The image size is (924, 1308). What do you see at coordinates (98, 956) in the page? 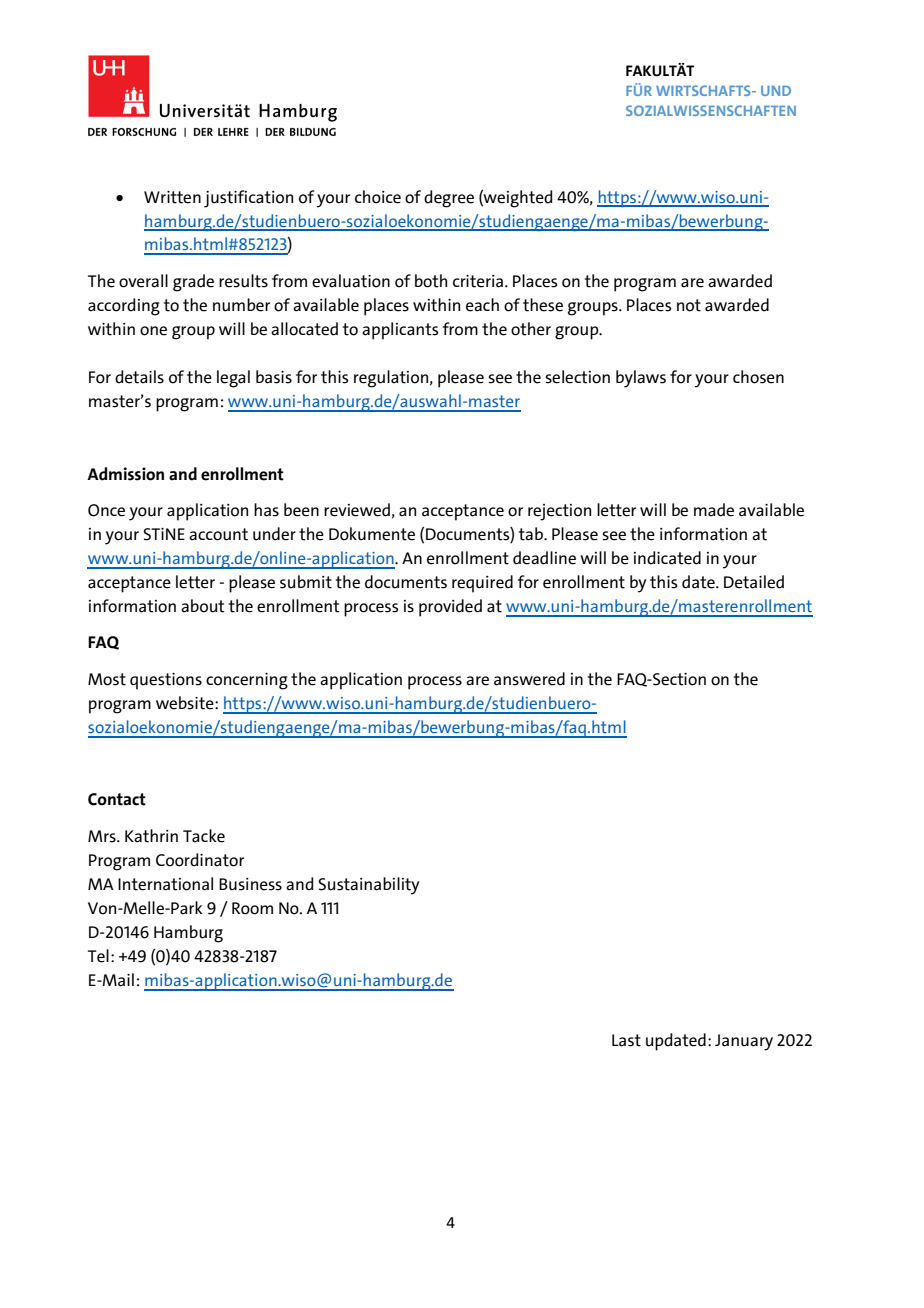
I see `Tel` at bounding box center [98, 956].
